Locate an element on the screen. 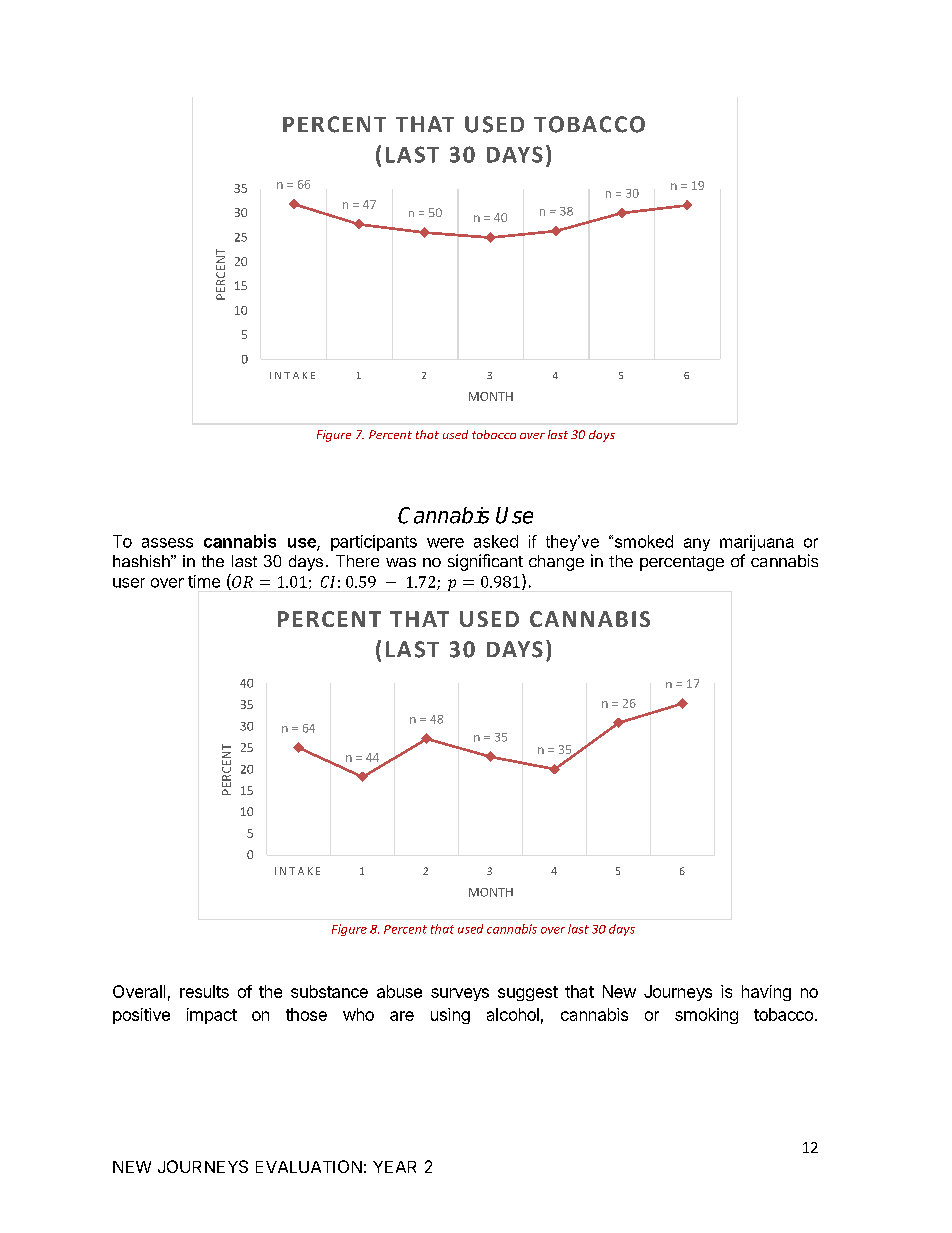 This screenshot has width=952, height=1233. user is located at coordinates (129, 583).
